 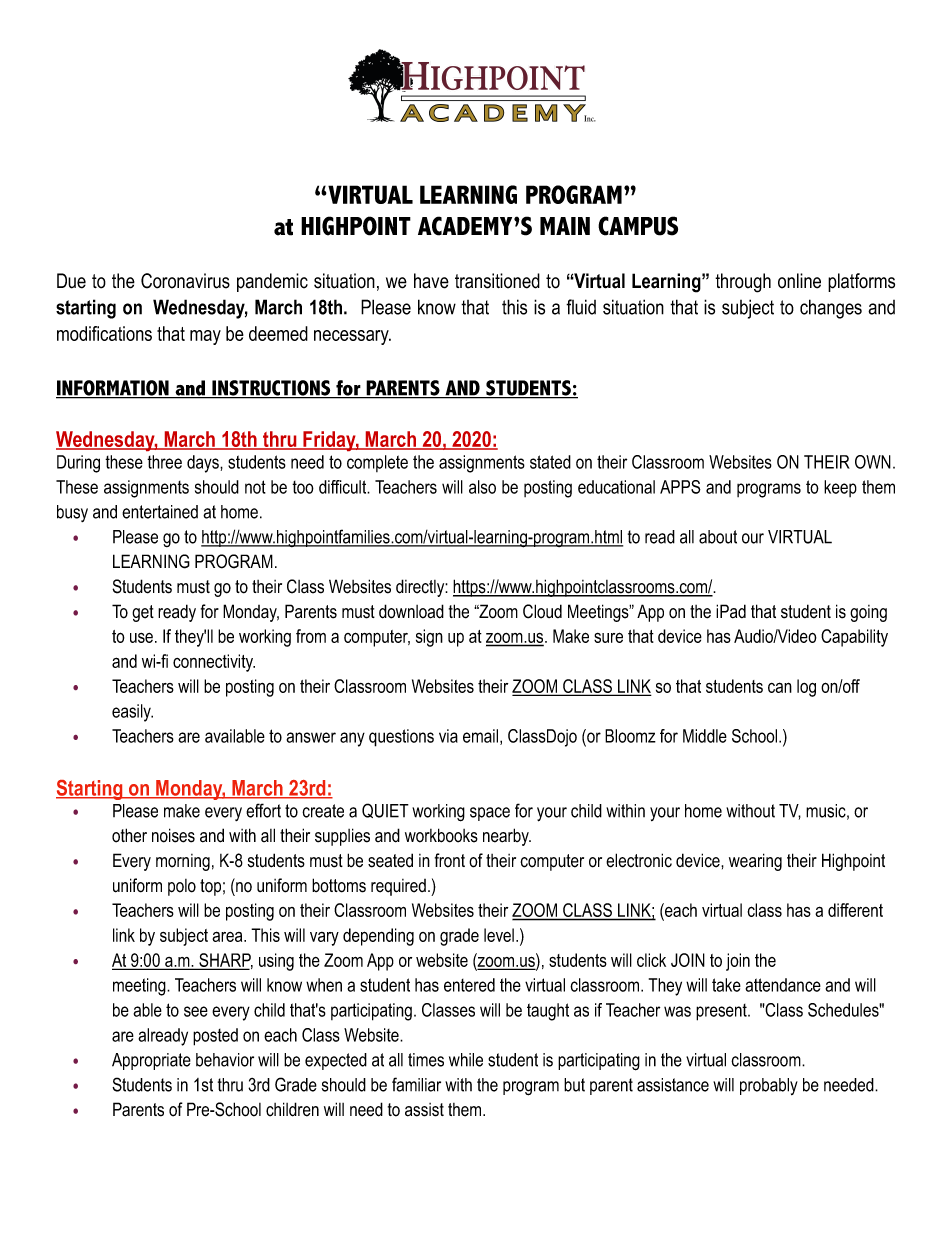 I want to click on INFORMATION, so click(x=113, y=389).
